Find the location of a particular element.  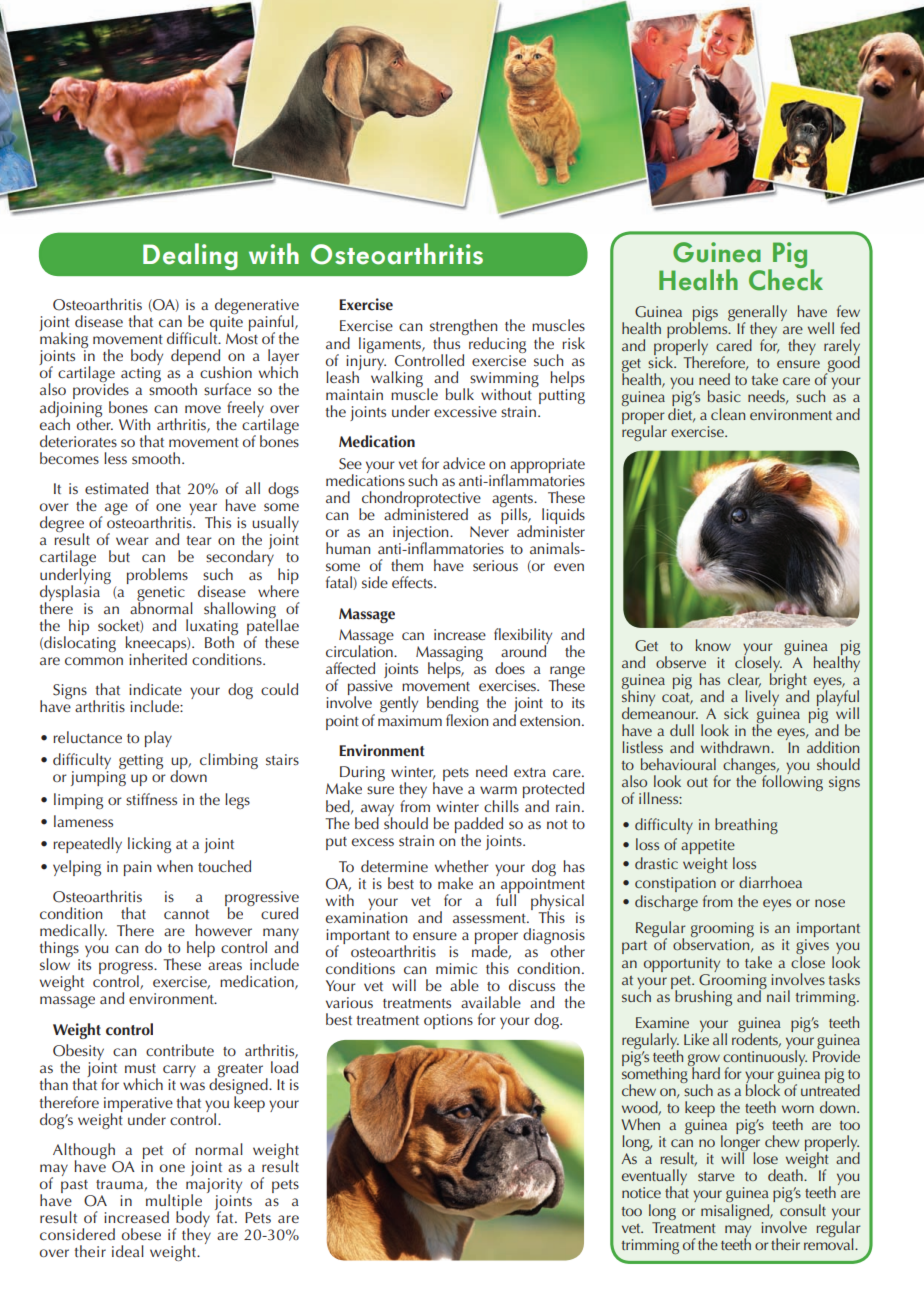

assessment is located at coordinates (490, 919).
